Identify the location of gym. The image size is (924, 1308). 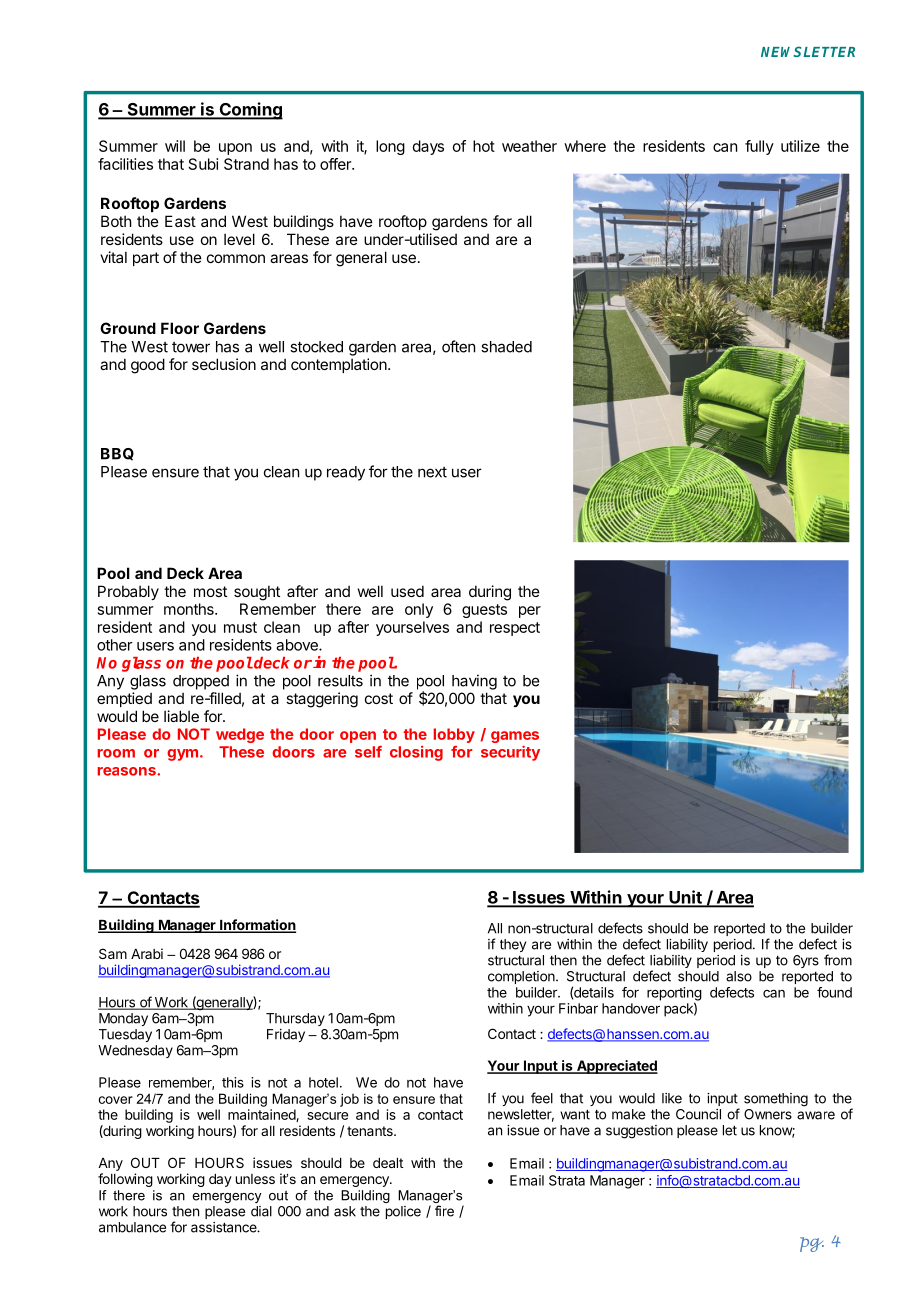
(182, 755).
